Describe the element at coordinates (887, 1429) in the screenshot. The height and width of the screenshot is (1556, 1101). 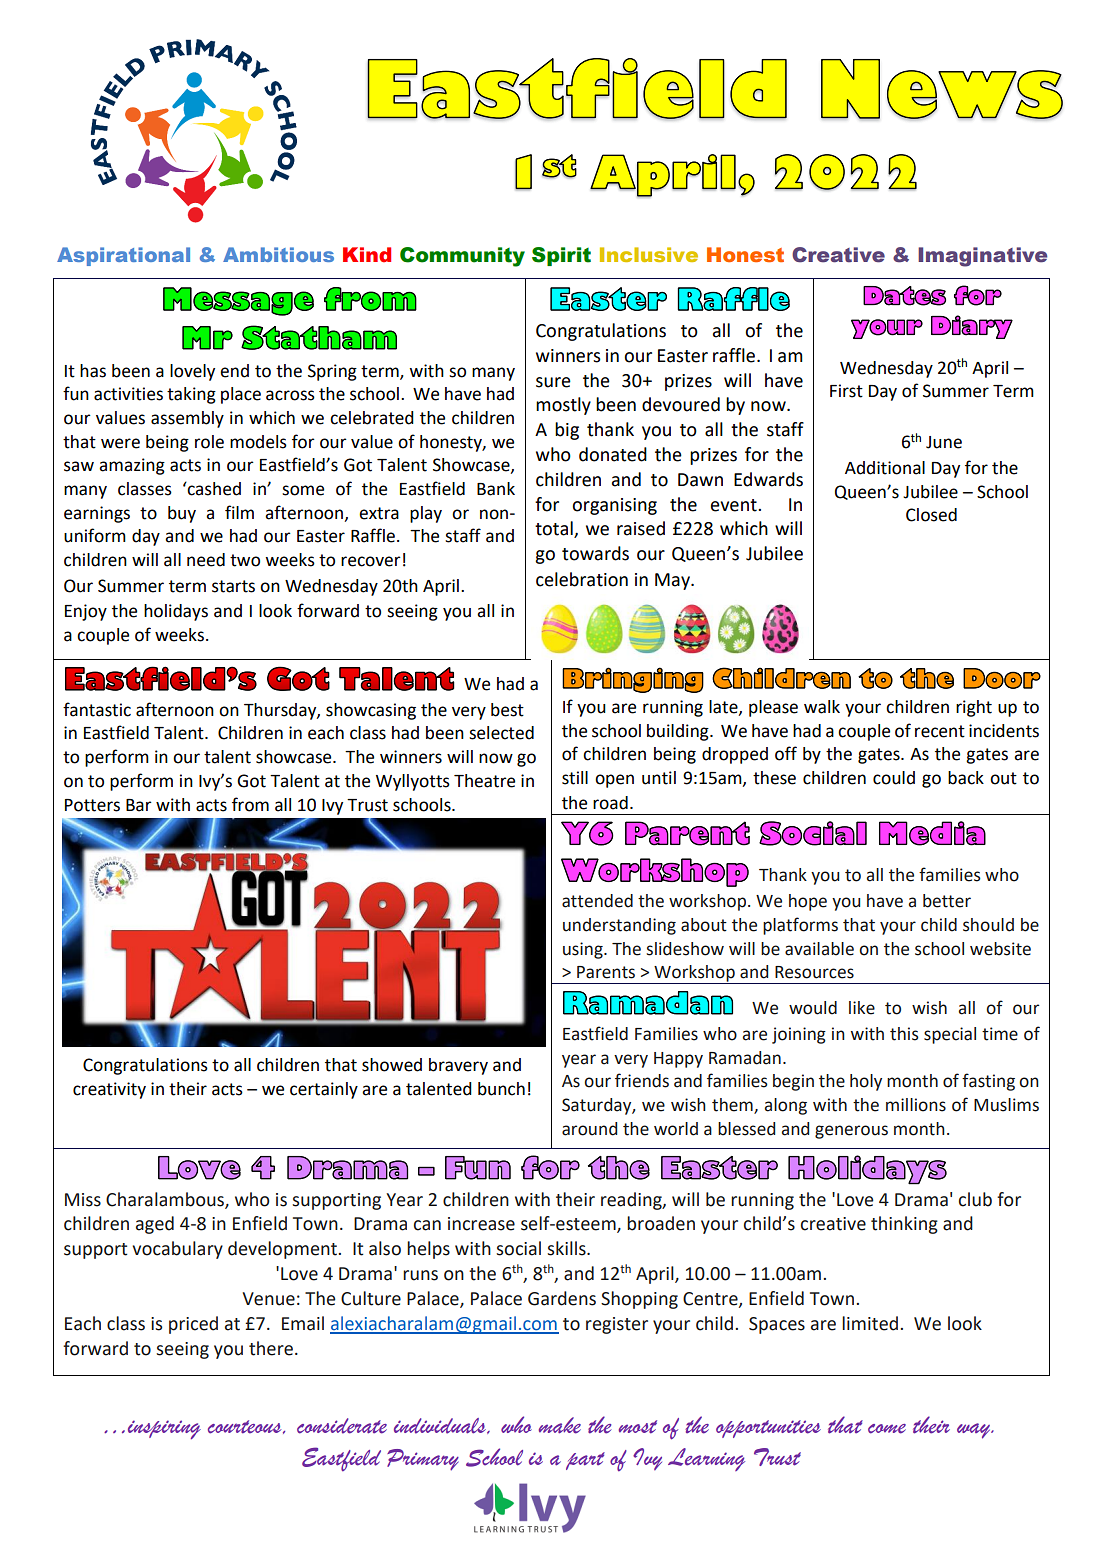
I see `come` at that location.
